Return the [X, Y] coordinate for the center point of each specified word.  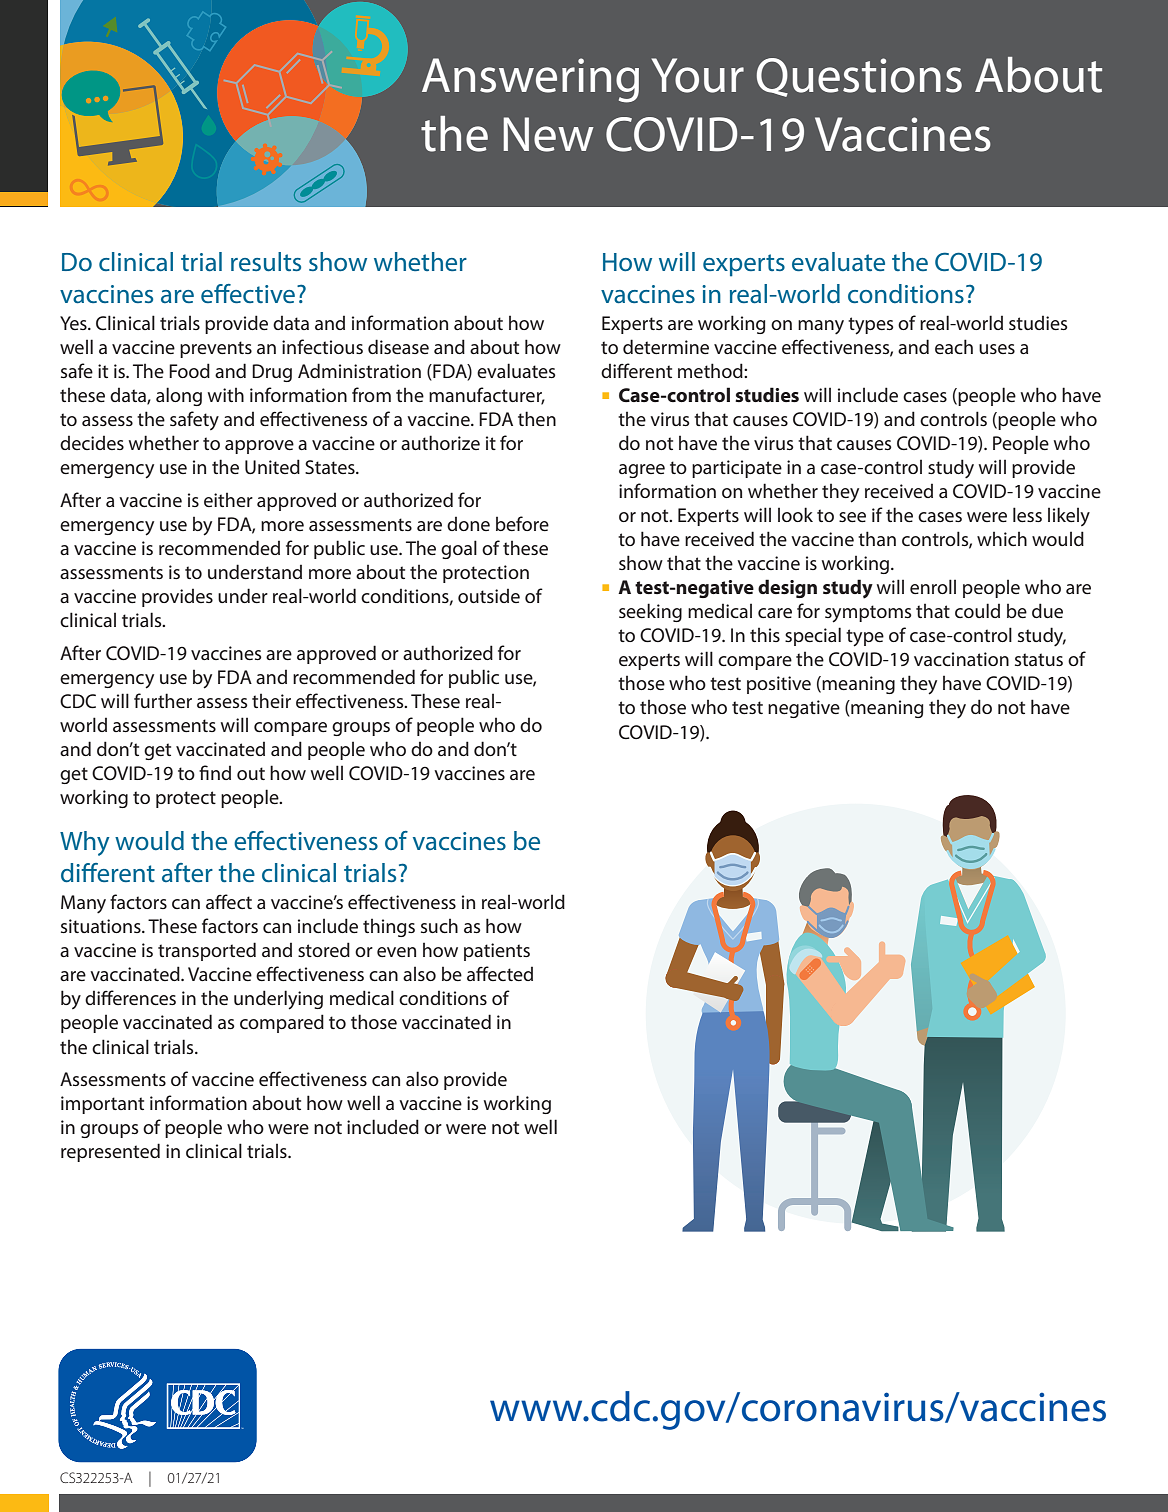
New [548, 134]
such [439, 925]
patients [497, 952]
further [163, 700]
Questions [859, 77]
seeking [650, 612]
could [977, 610]
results [266, 262]
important [102, 1105]
